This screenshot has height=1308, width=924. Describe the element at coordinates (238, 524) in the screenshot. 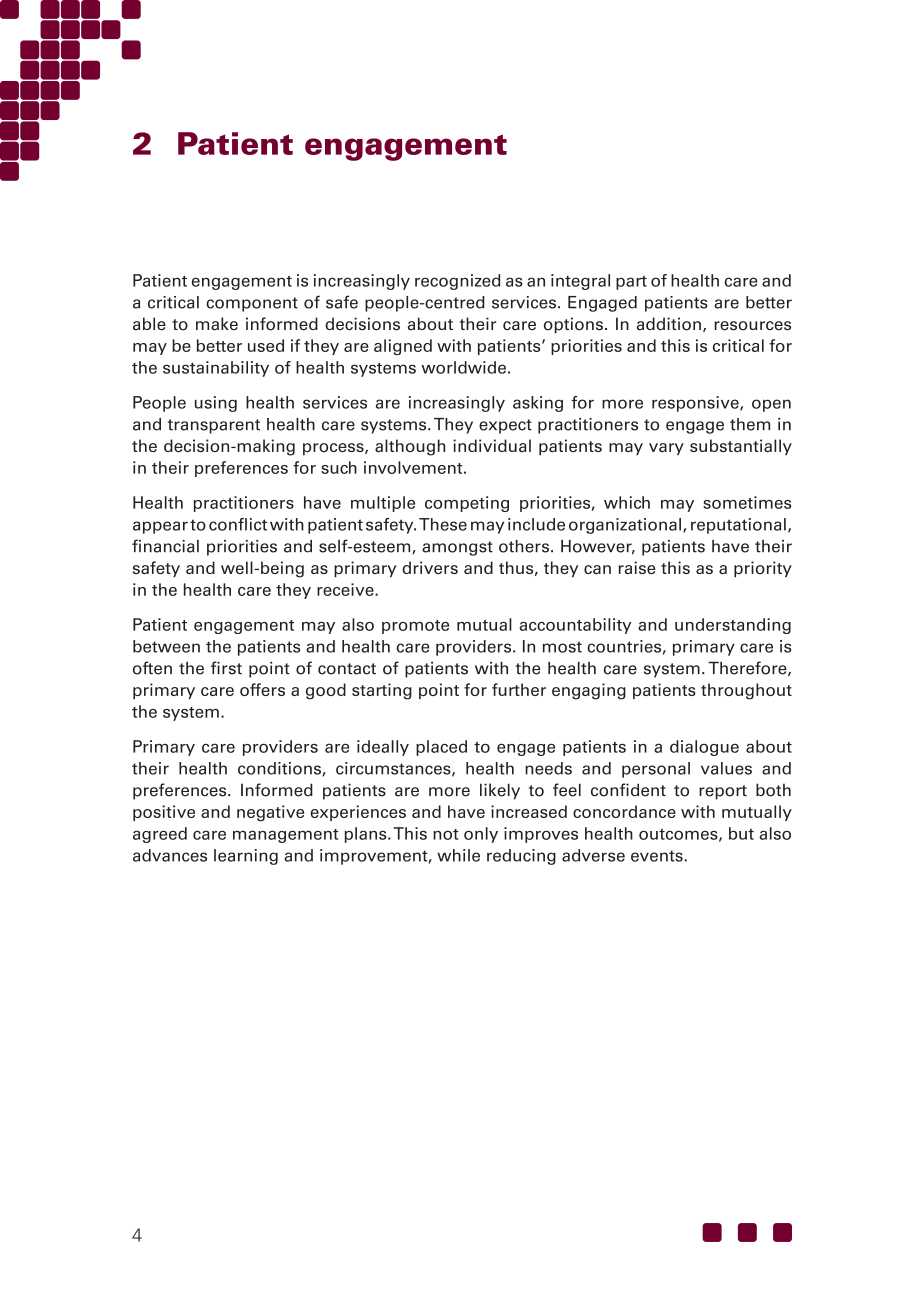

I see `conflict` at that location.
